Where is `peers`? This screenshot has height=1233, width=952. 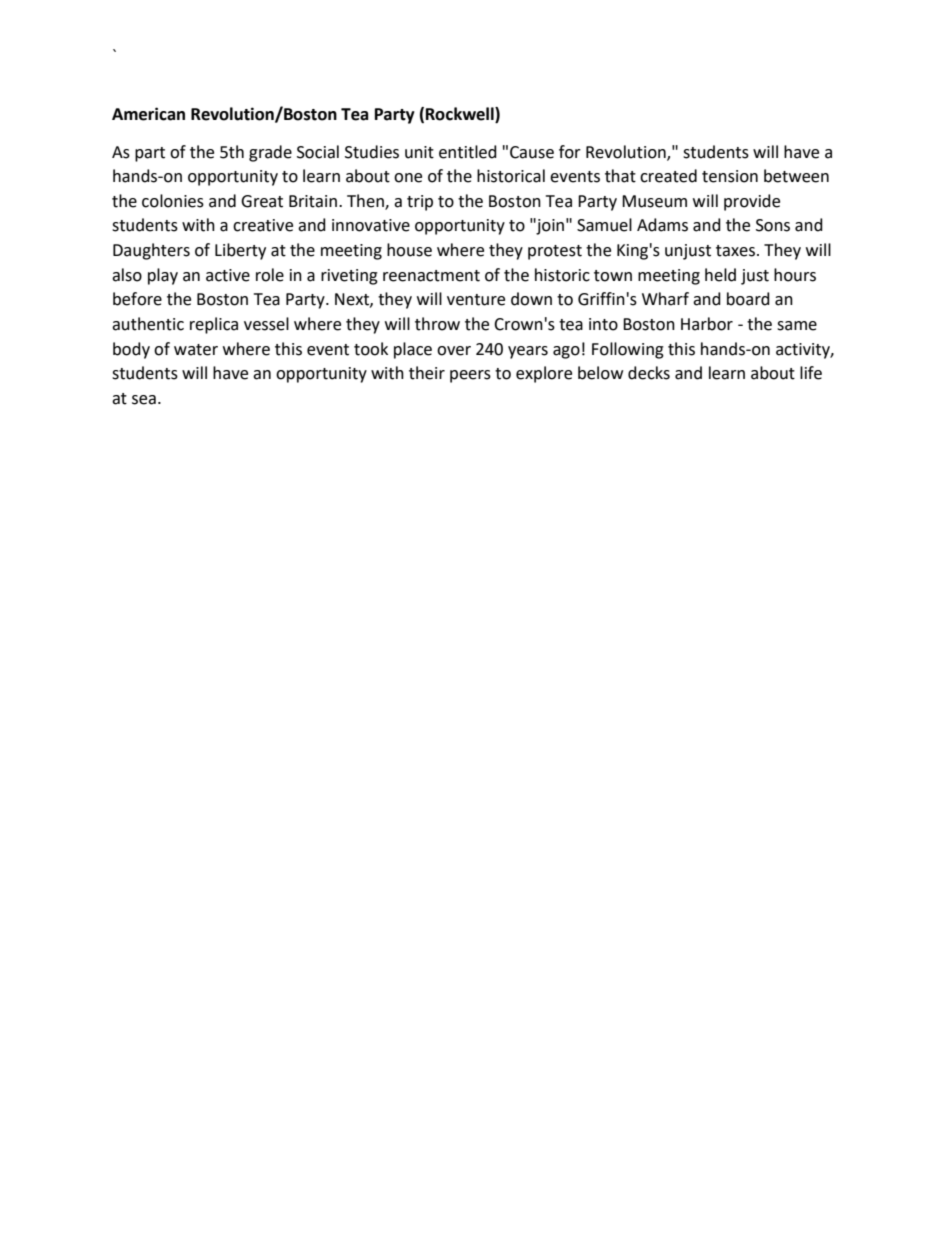 peers is located at coordinates (470, 376).
